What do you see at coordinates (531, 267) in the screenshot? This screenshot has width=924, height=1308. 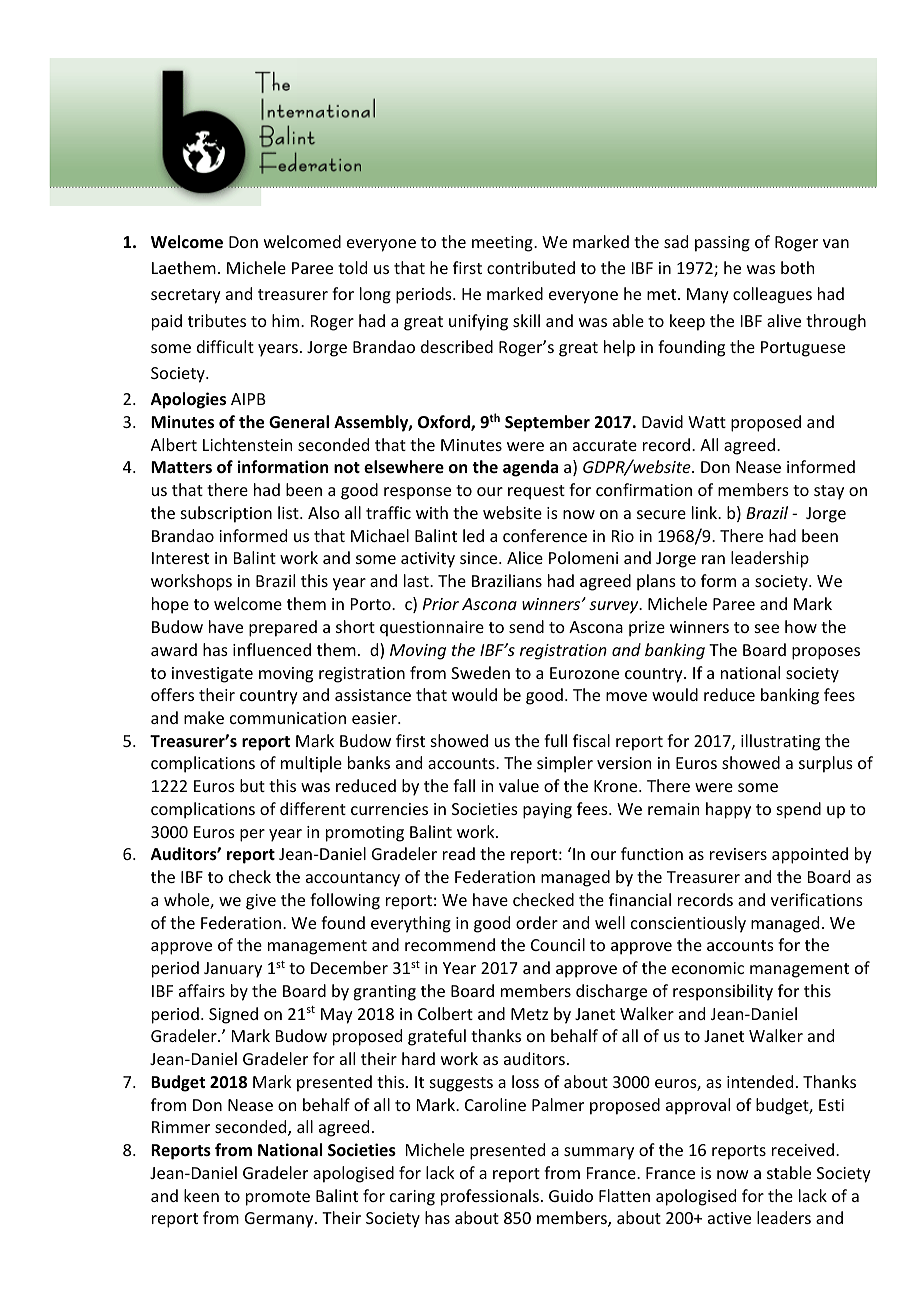 I see `contributed` at bounding box center [531, 267].
